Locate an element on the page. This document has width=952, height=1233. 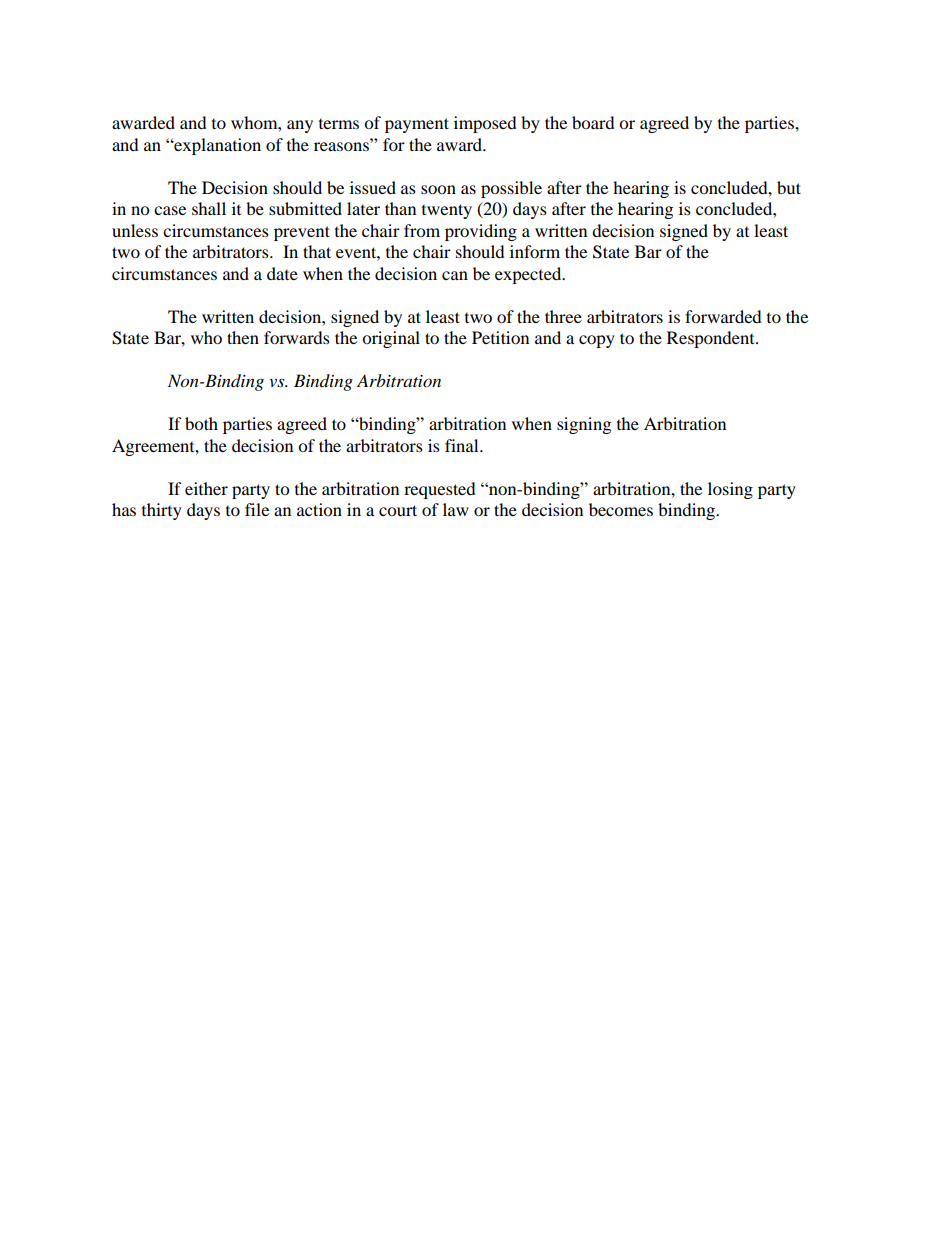
board is located at coordinates (593, 122).
